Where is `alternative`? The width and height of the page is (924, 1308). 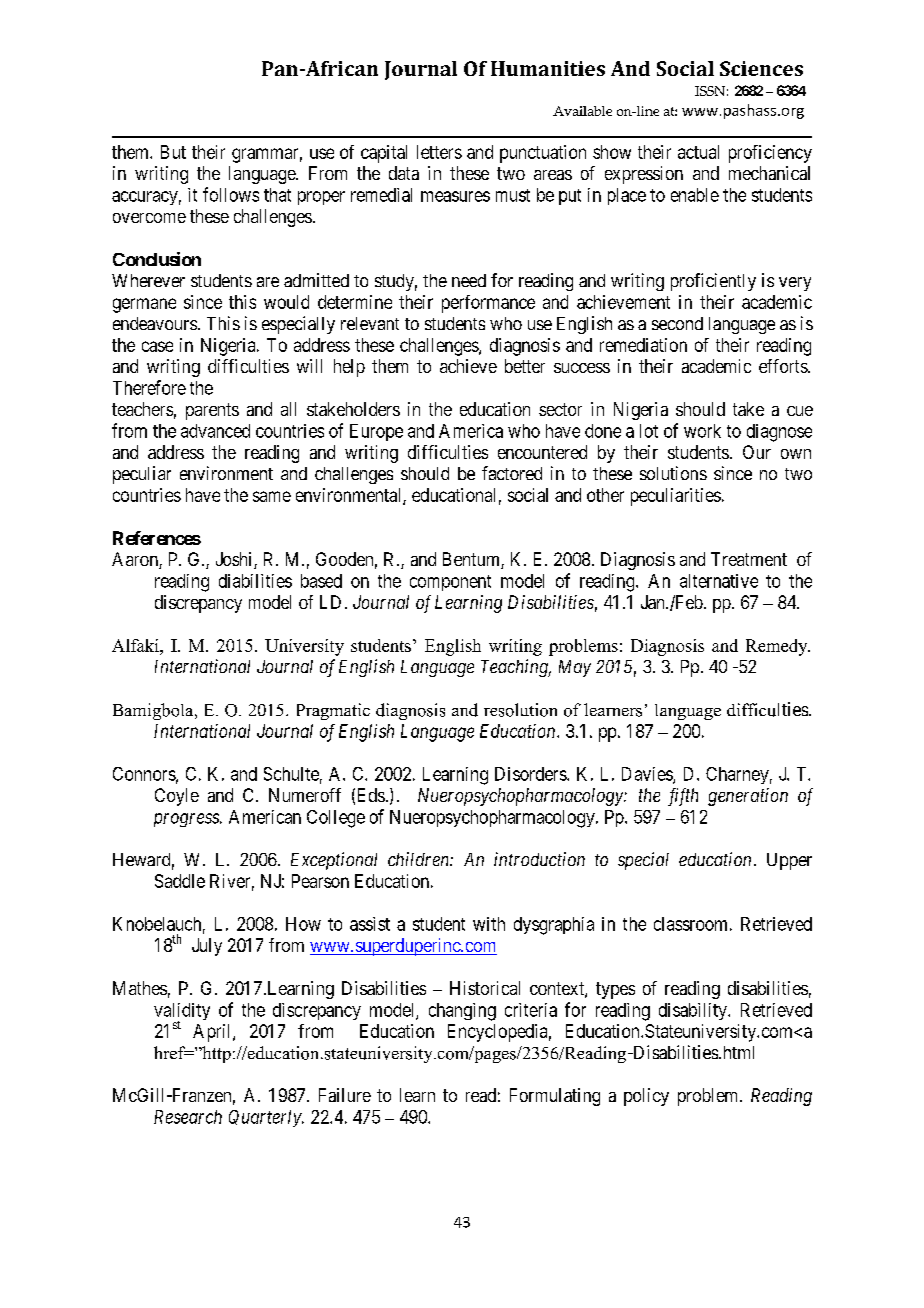
alternative is located at coordinates (719, 581).
